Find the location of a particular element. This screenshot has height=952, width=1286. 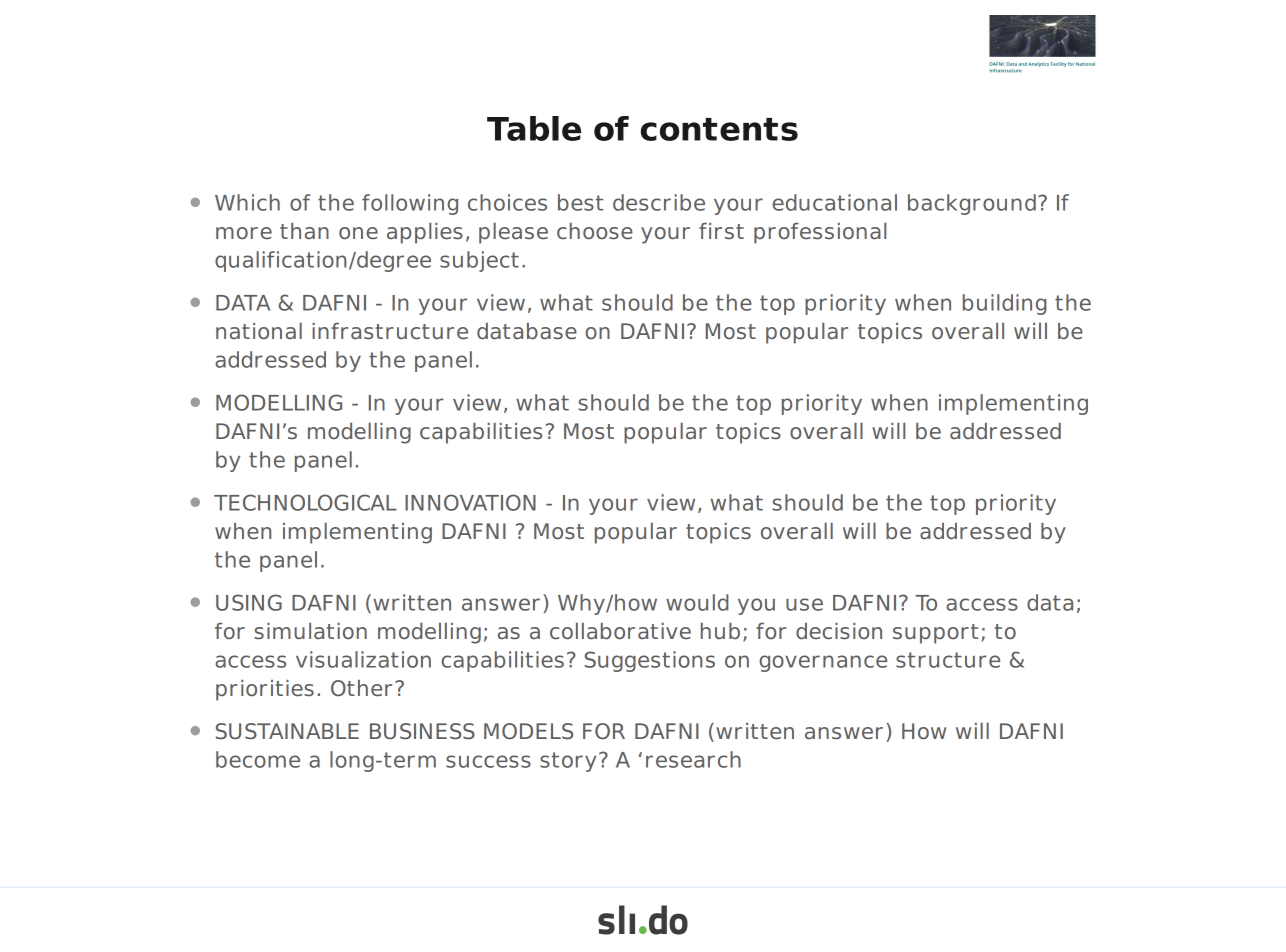

governance is located at coordinates (823, 663).
